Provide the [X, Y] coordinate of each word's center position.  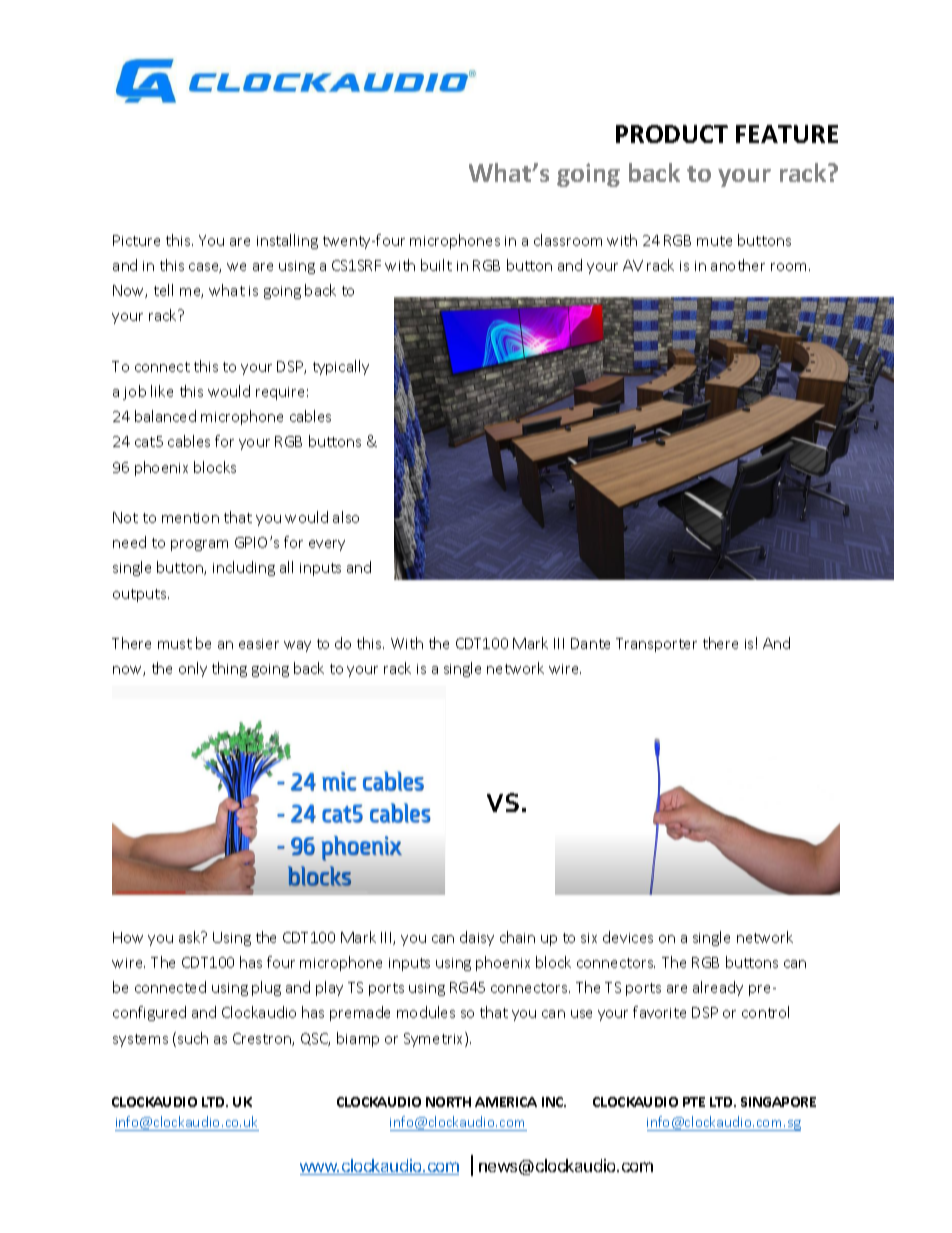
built [436, 265]
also [346, 517]
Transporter [656, 645]
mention [190, 518]
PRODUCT [672, 134]
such [193, 1038]
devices [628, 937]
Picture [136, 240]
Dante [590, 643]
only [193, 669]
